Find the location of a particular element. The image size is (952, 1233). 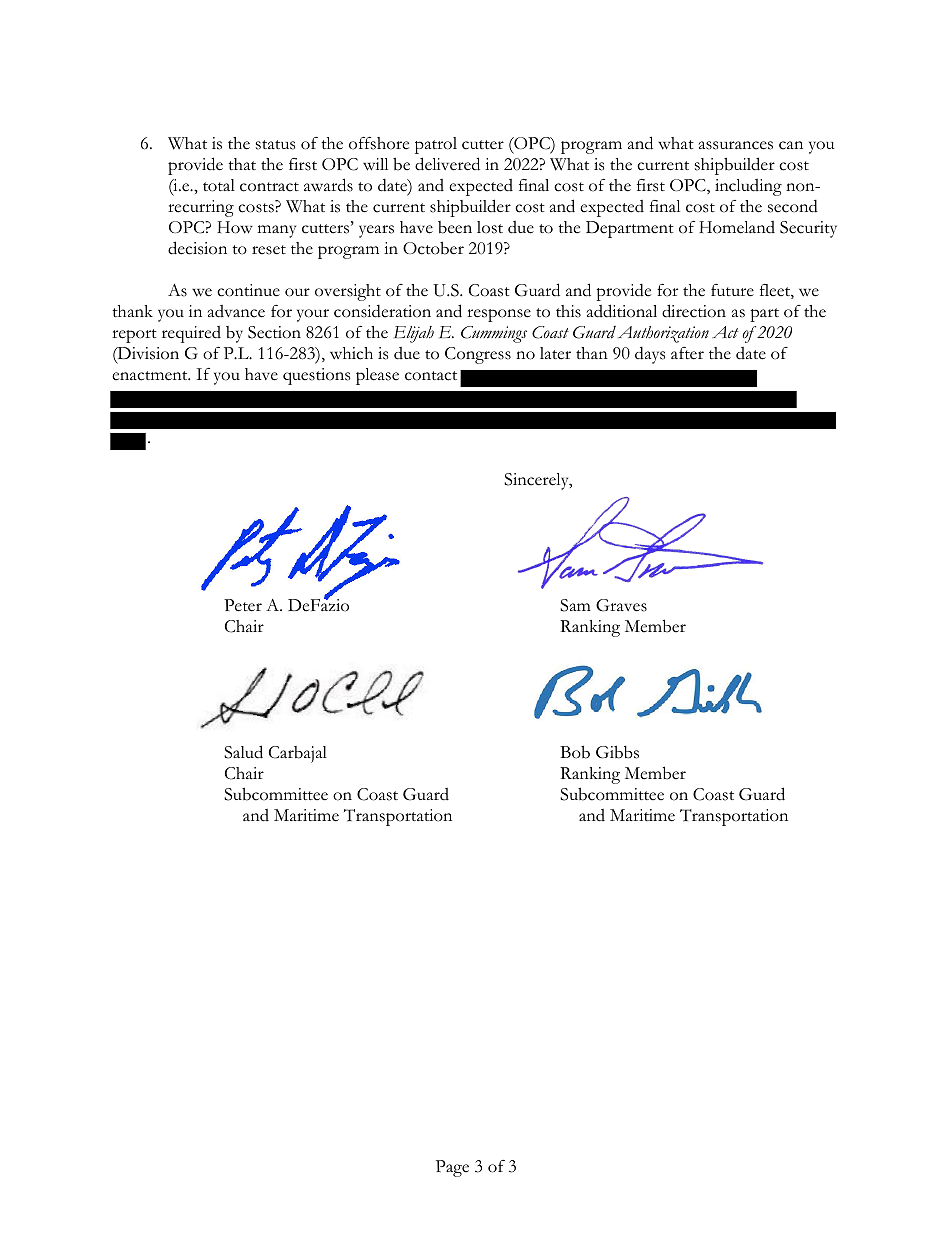

Page is located at coordinates (452, 1168).
